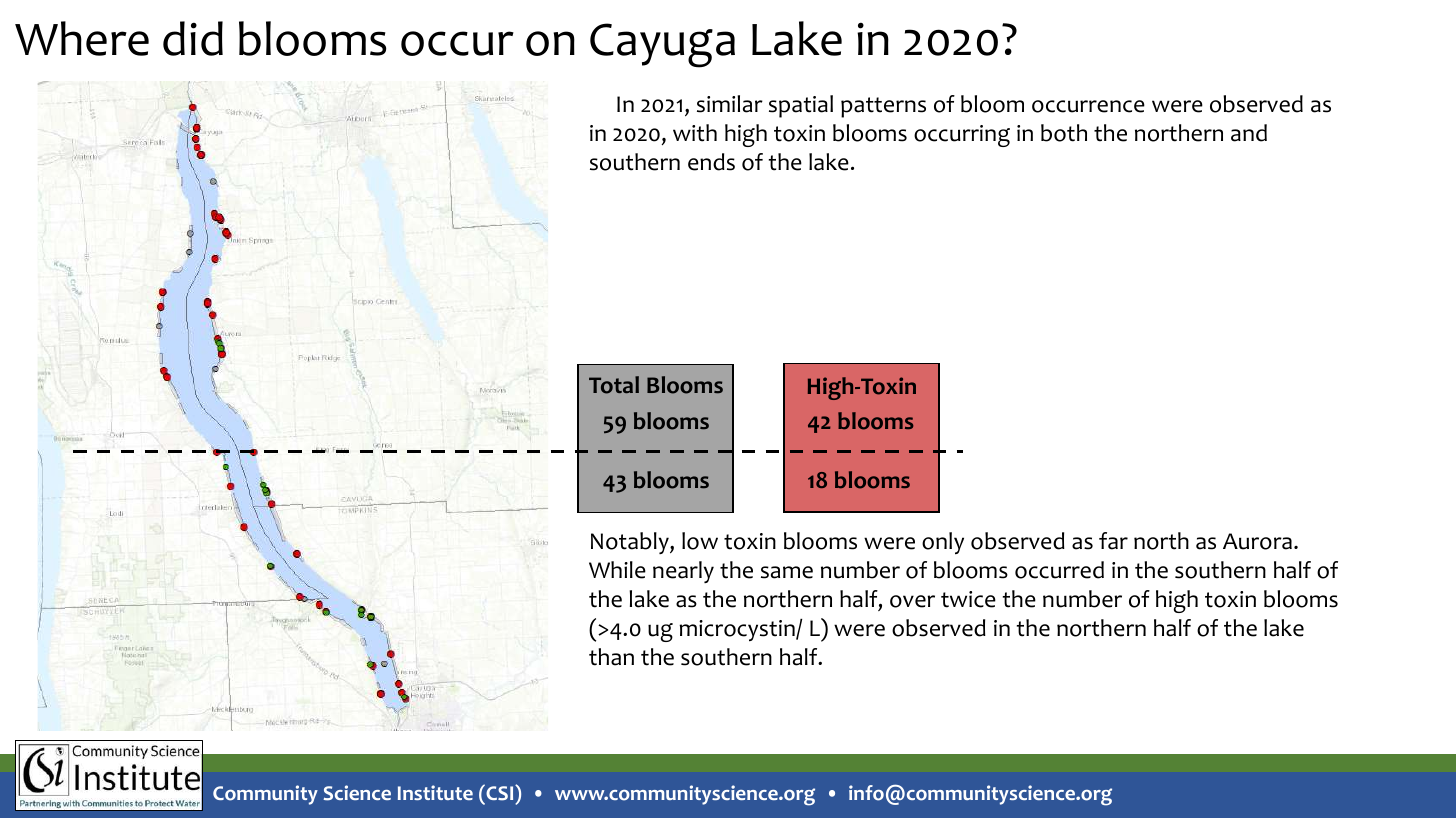  Describe the element at coordinates (662, 45) in the screenshot. I see `Cayuga` at that location.
